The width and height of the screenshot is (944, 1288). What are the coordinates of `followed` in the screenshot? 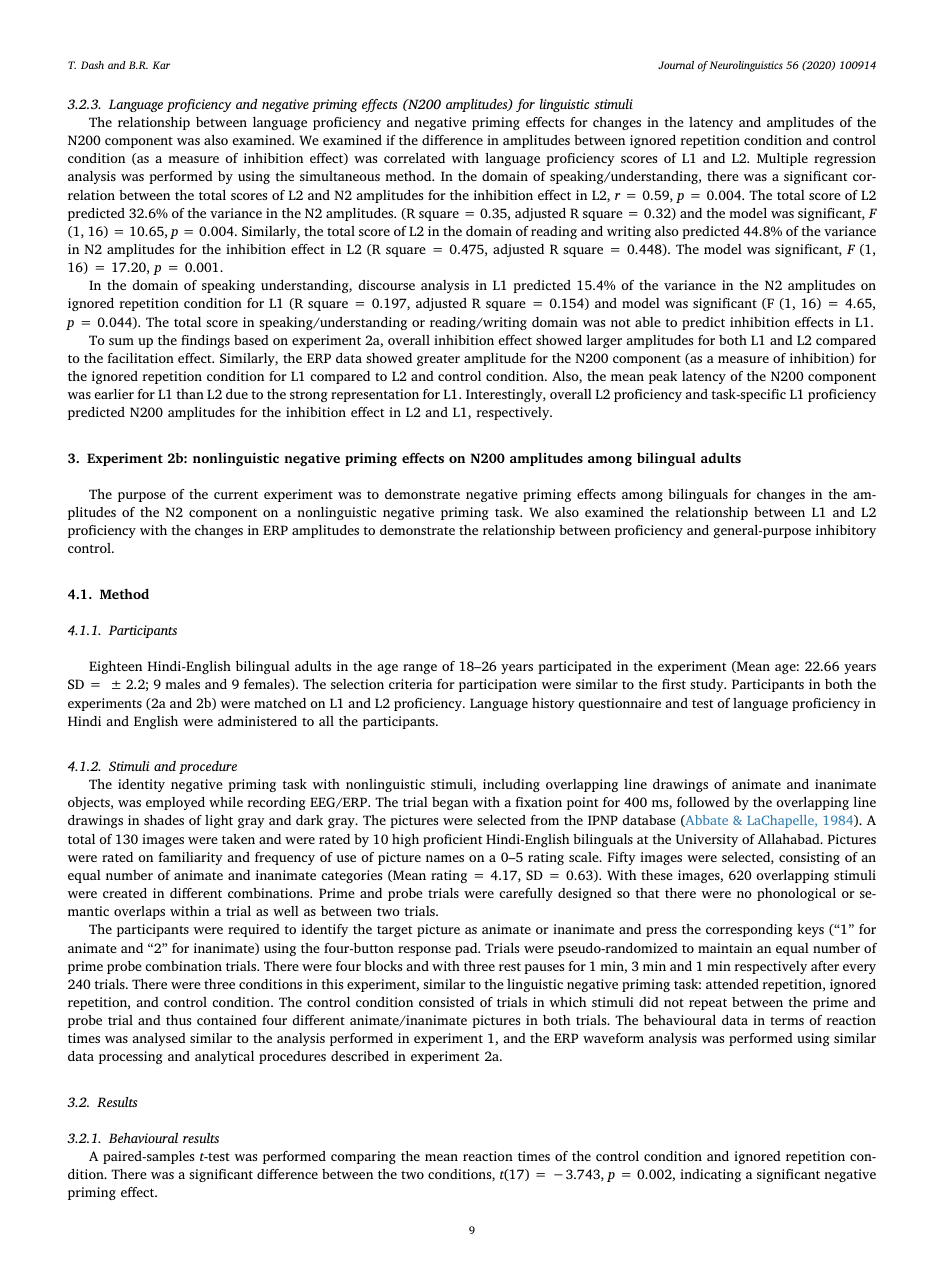 It's located at (703, 802).
